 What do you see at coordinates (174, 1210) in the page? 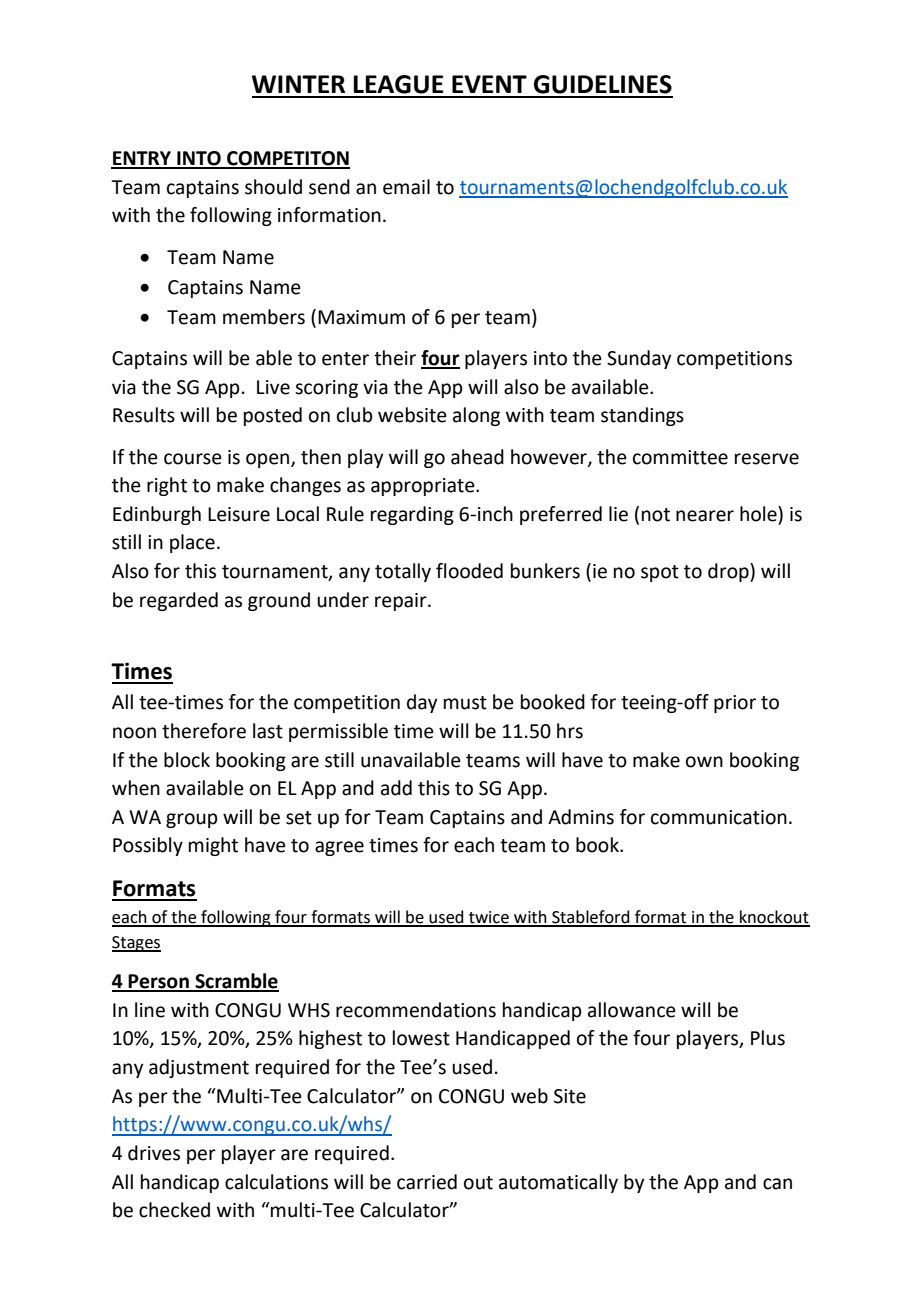
I see `checked` at bounding box center [174, 1210].
